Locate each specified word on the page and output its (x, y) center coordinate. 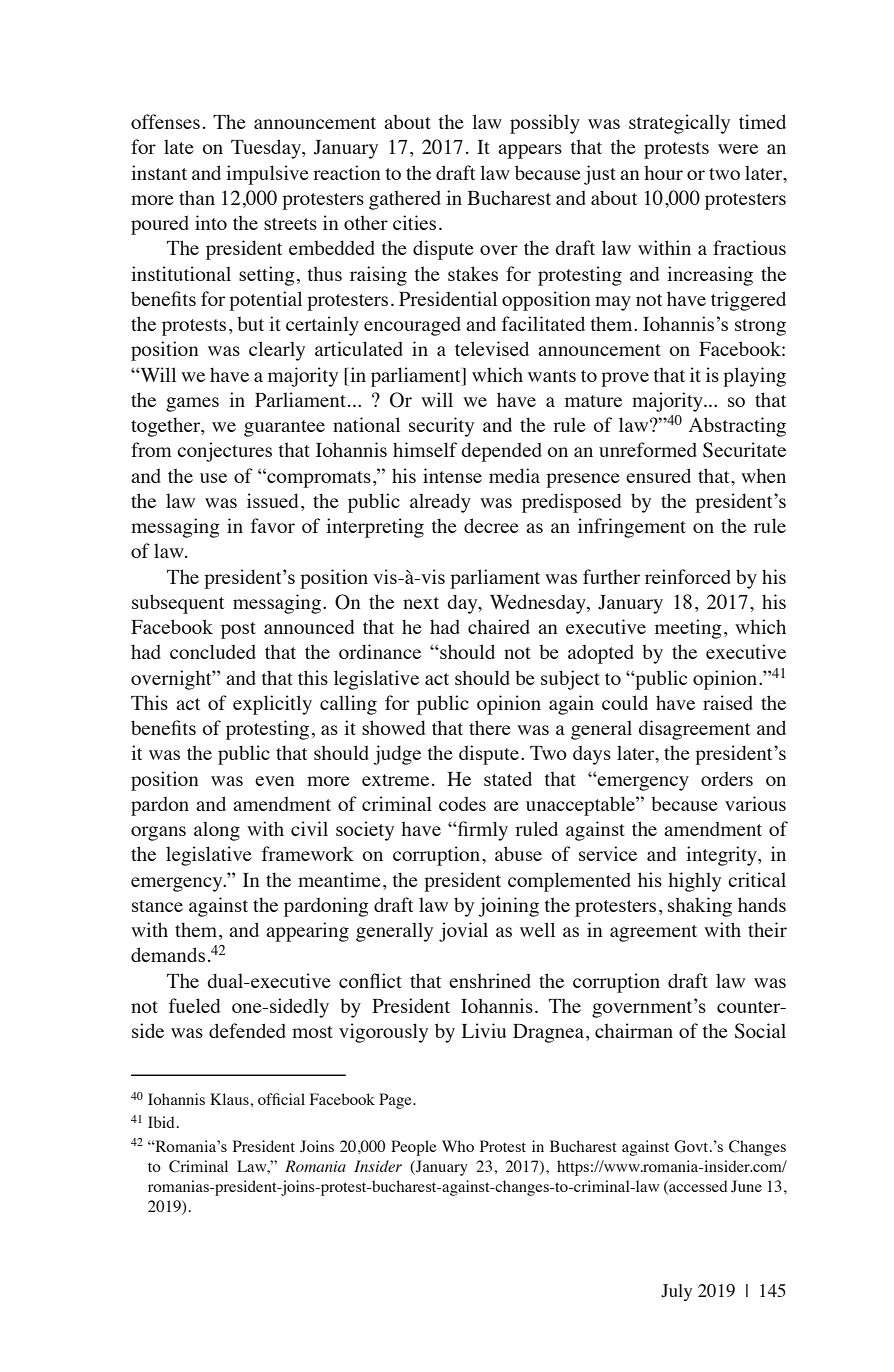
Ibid (161, 1122)
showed (394, 727)
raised (728, 702)
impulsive (267, 175)
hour (663, 172)
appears (530, 151)
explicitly (272, 705)
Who (458, 1146)
